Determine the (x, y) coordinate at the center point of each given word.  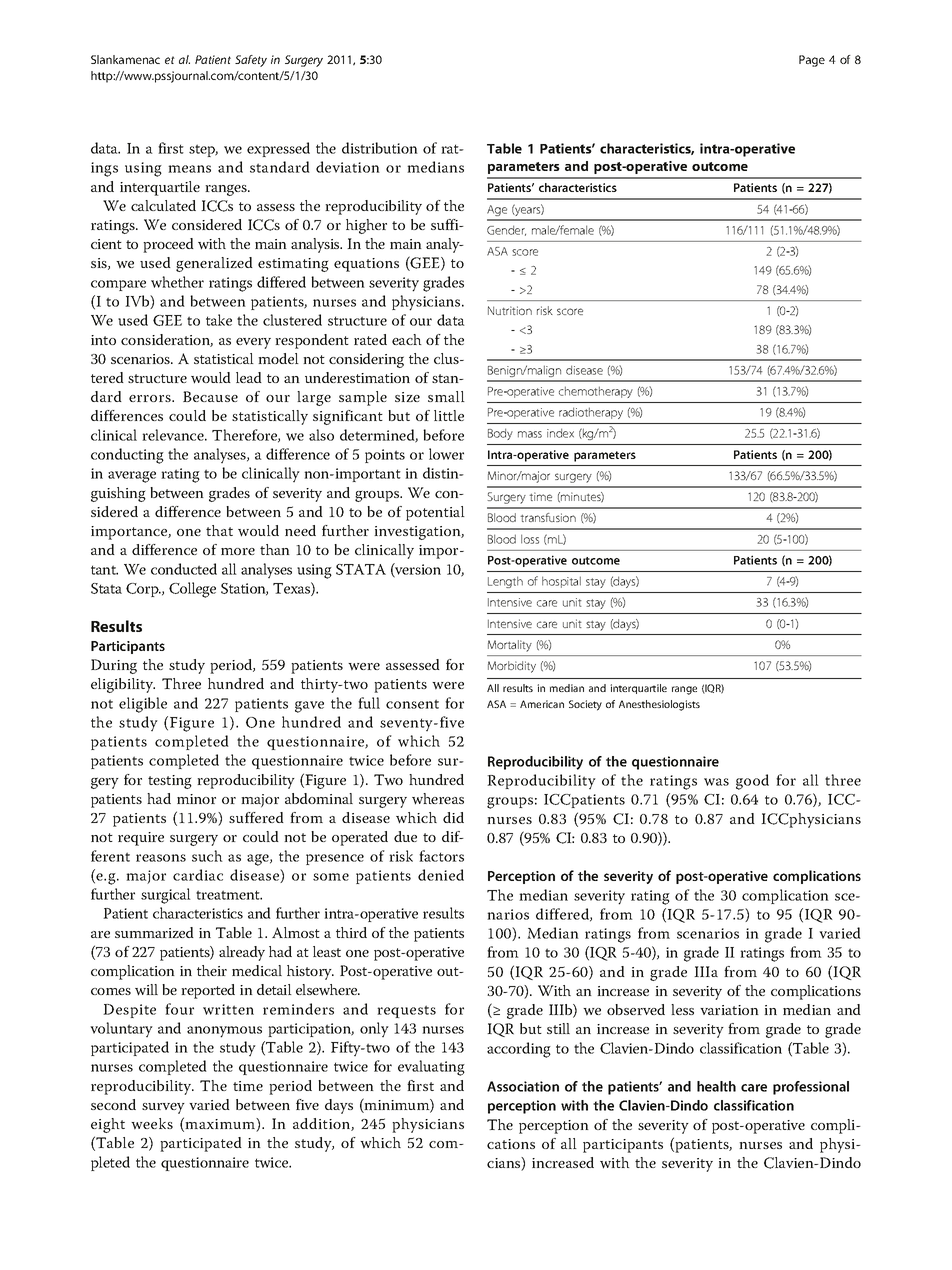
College (192, 590)
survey (163, 1108)
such (207, 856)
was (716, 782)
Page (812, 61)
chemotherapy (596, 392)
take (219, 320)
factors (441, 856)
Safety (251, 61)
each (407, 339)
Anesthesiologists (659, 705)
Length (505, 582)
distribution (380, 148)
